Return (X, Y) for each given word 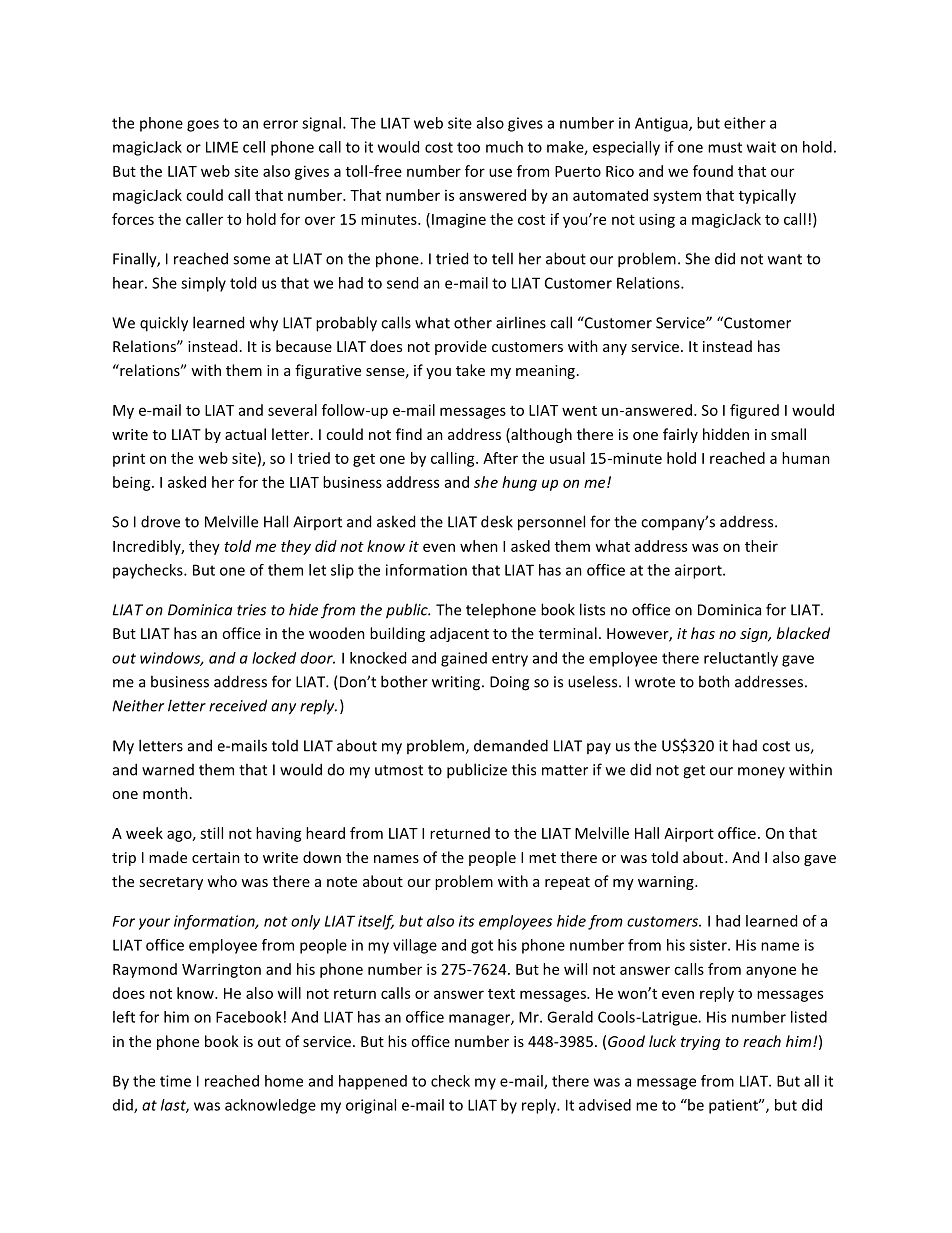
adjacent (459, 634)
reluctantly (741, 659)
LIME (222, 147)
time (175, 1081)
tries (251, 610)
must (725, 147)
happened (373, 1082)
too (468, 147)
